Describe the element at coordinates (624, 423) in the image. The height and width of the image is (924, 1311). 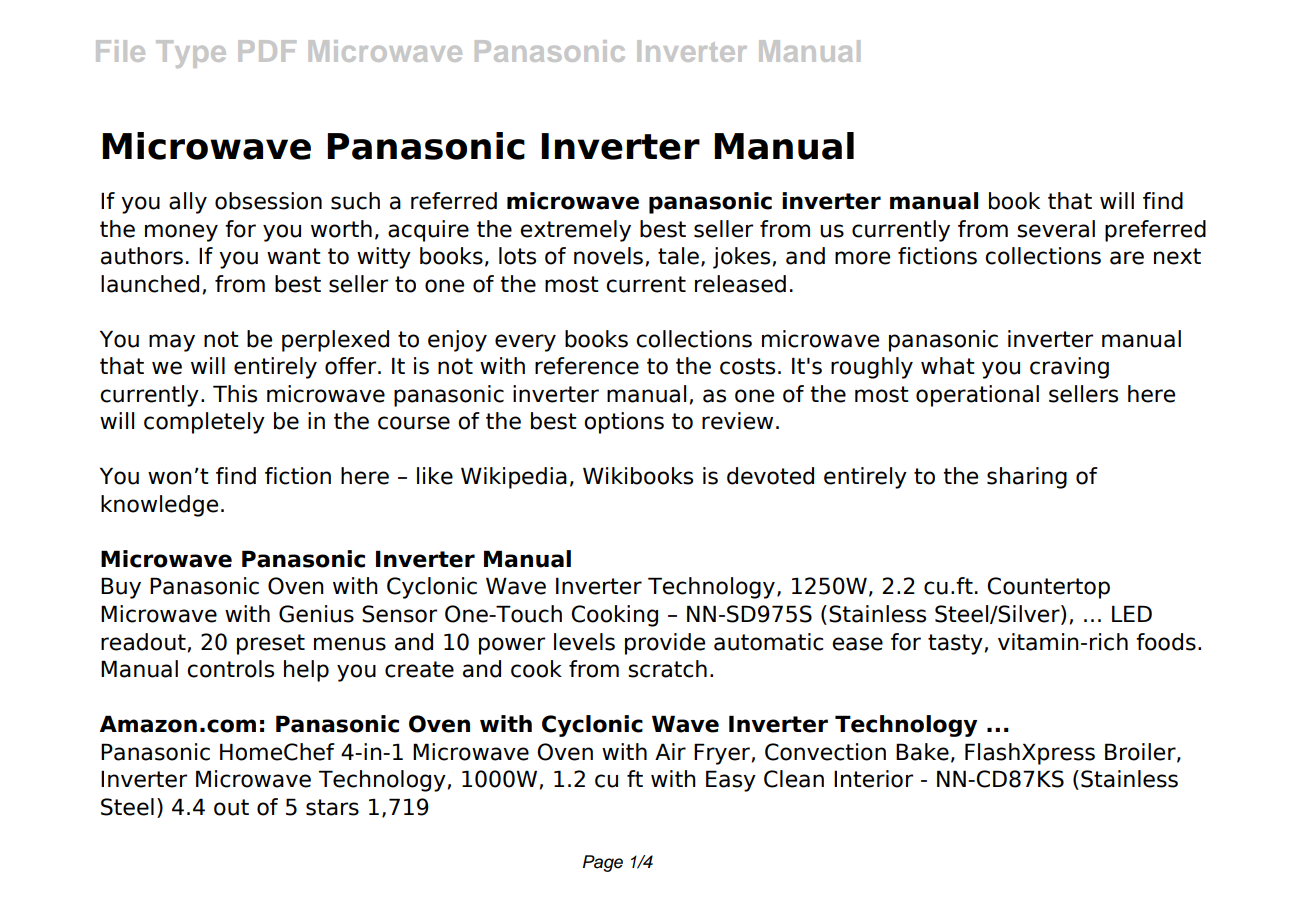
I see `options` at that location.
